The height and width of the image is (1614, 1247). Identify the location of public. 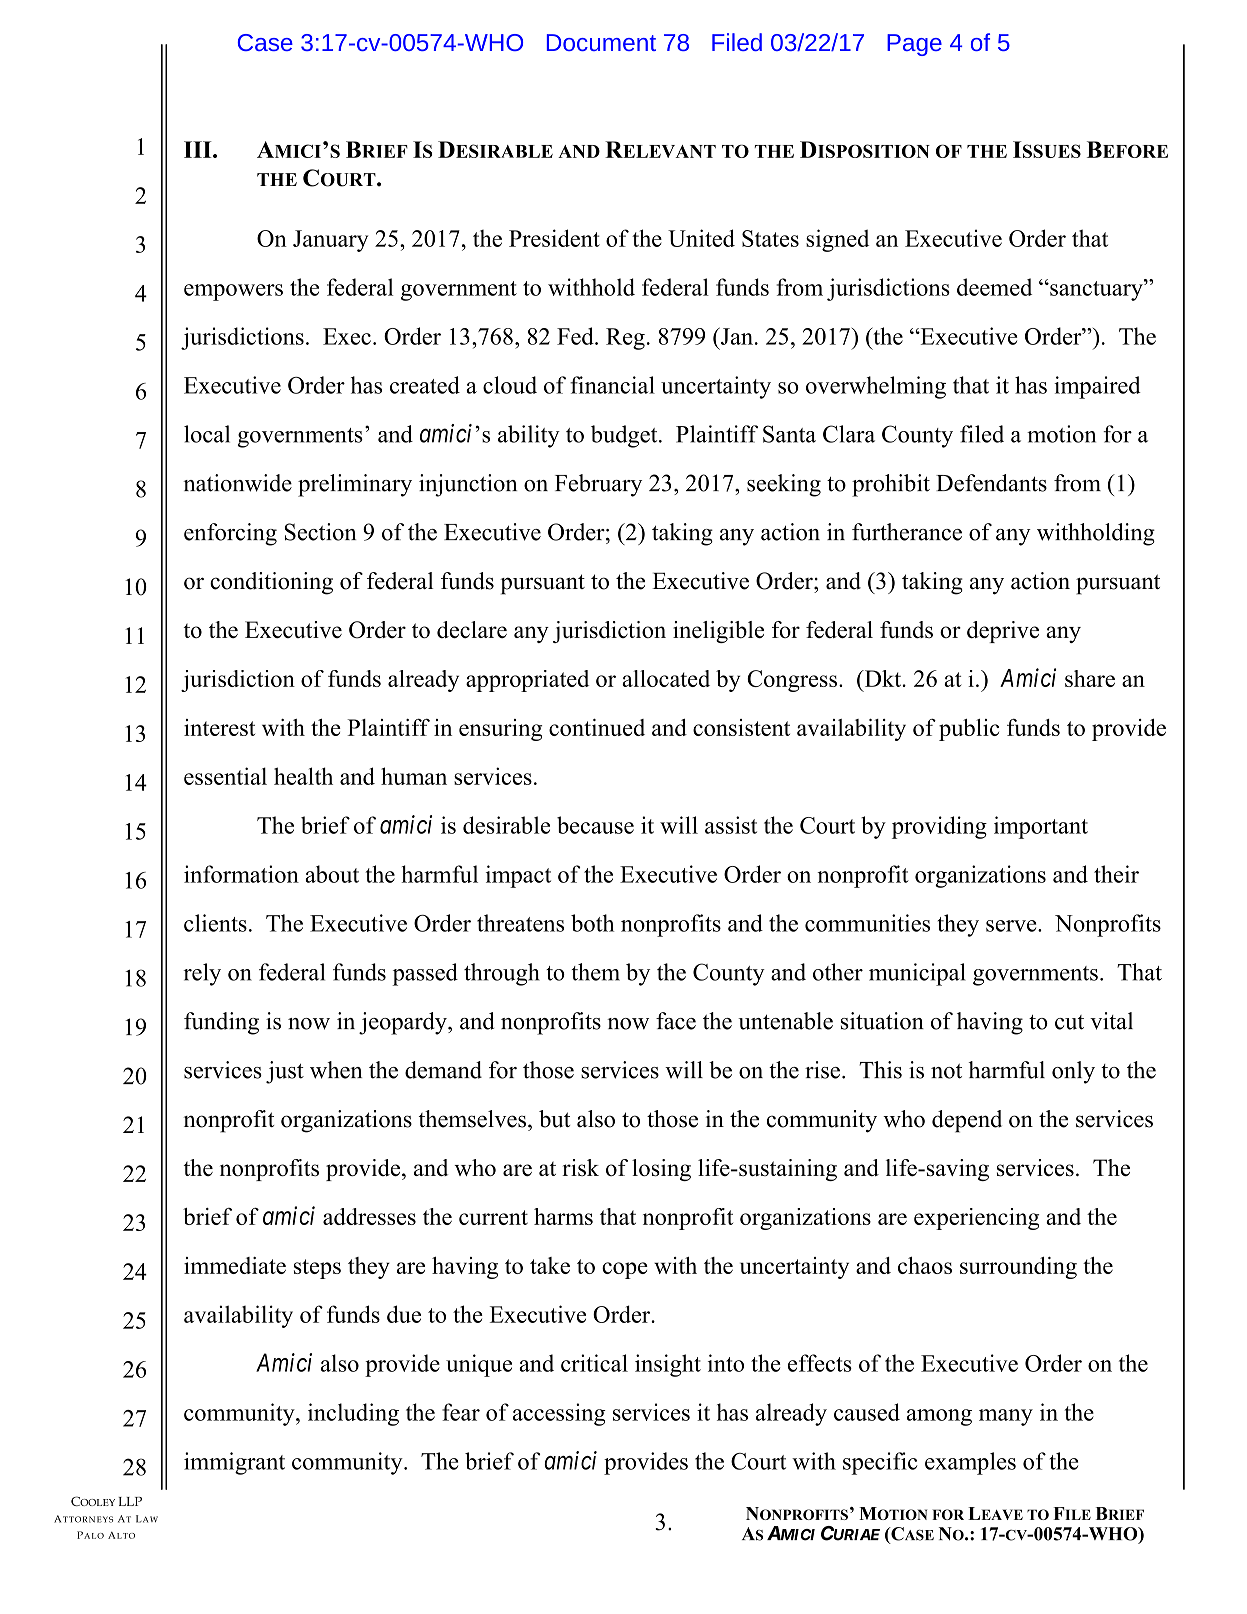
(969, 730).
